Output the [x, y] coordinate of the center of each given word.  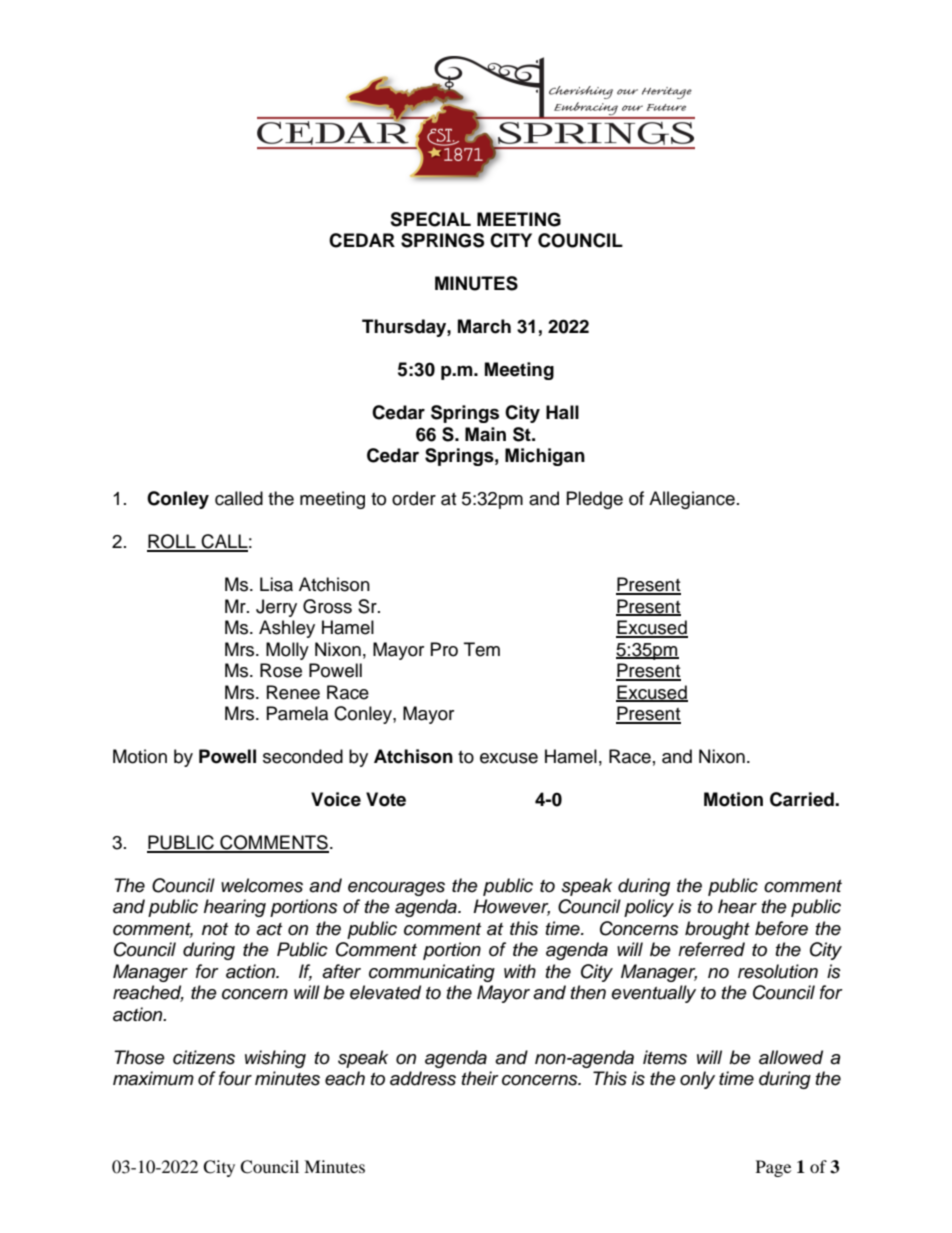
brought [717, 930]
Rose [281, 670]
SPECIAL [430, 219]
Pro [444, 649]
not [215, 929]
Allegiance [692, 500]
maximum [153, 1078]
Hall [562, 412]
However [511, 907]
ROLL [172, 542]
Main [485, 434]
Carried [803, 799]
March [484, 326]
